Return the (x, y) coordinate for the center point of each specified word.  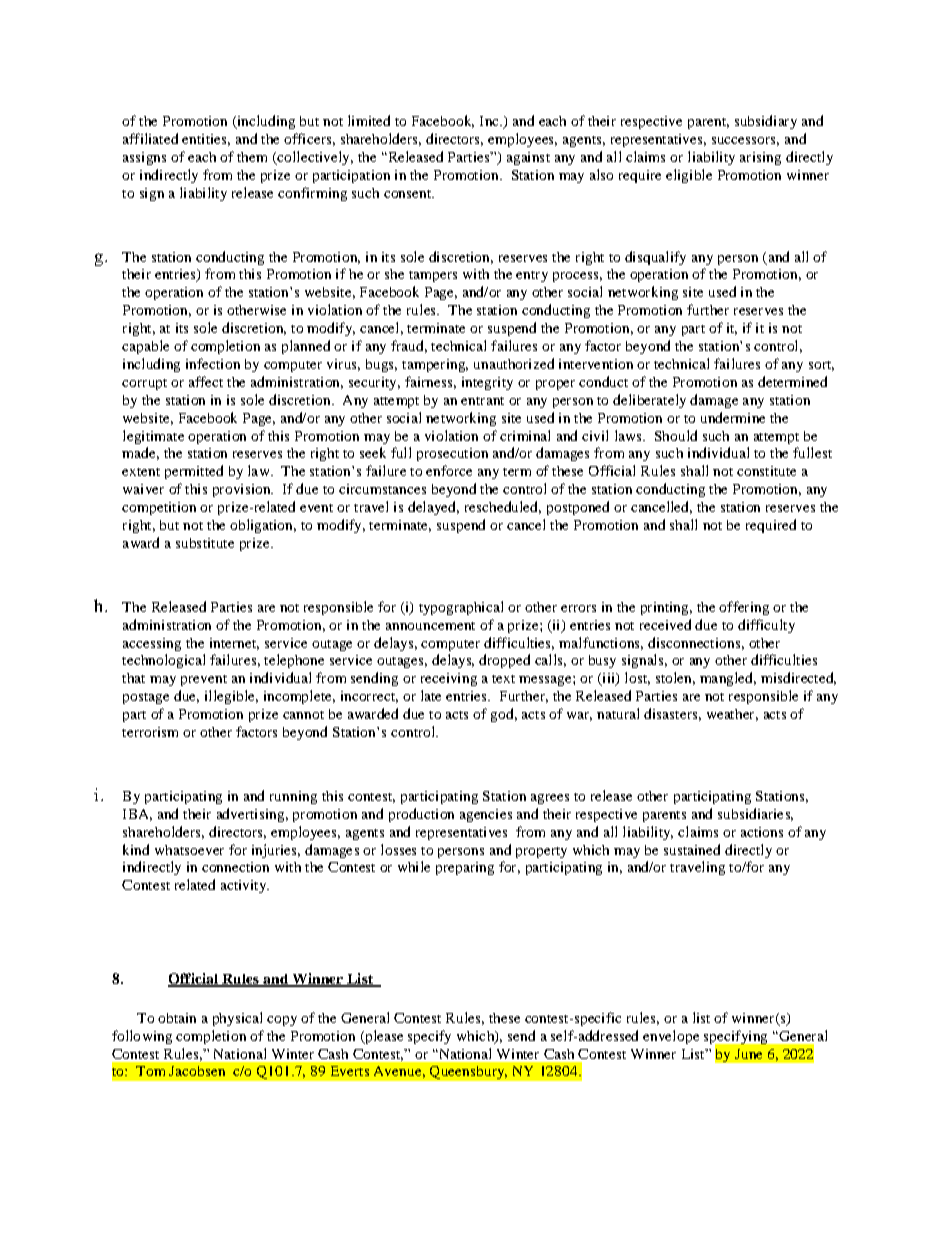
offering (744, 608)
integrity (487, 383)
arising (760, 158)
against (528, 158)
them (252, 157)
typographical (461, 608)
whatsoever (189, 850)
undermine (733, 417)
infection (213, 363)
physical (237, 1019)
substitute (205, 543)
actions (762, 832)
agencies (486, 815)
